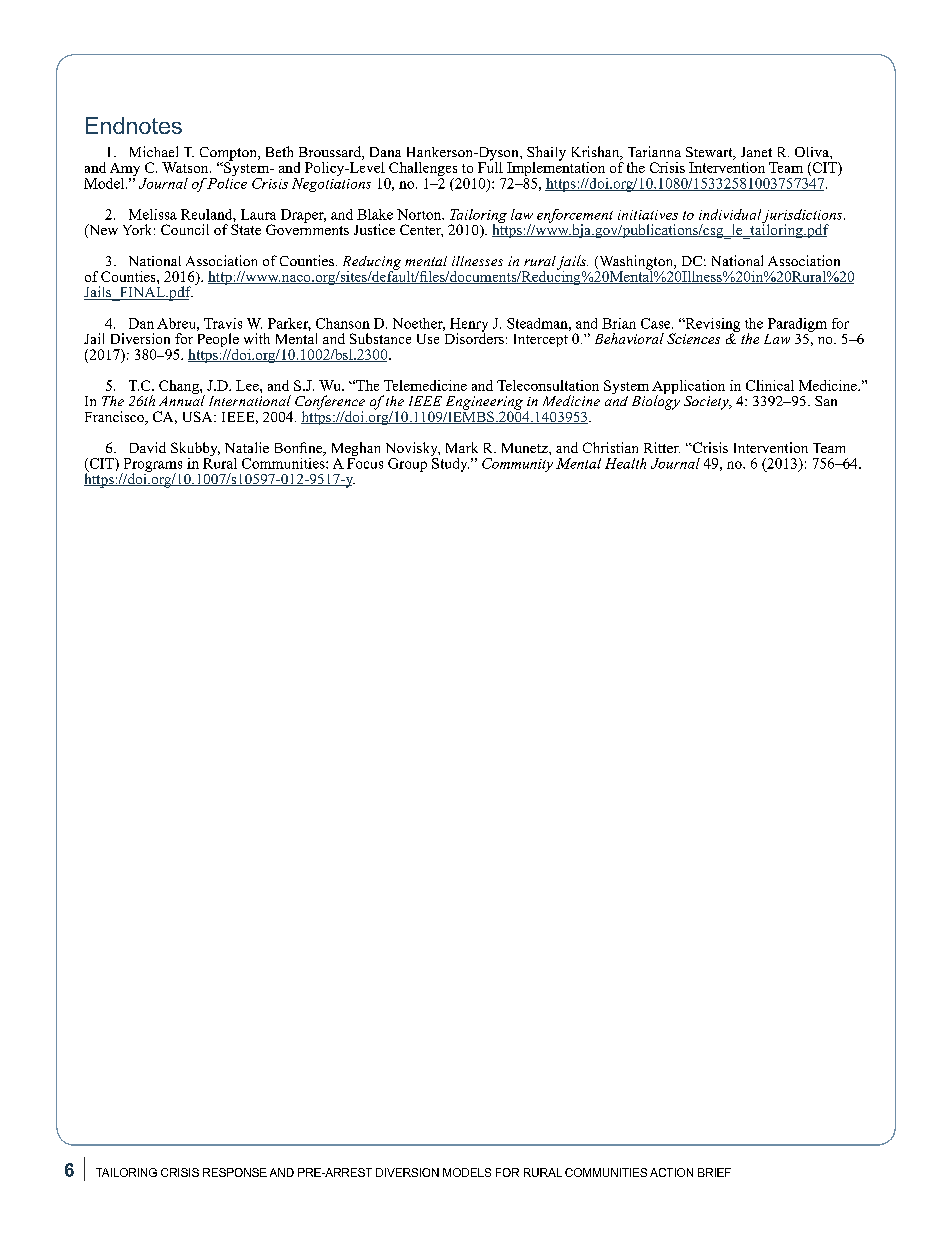  Describe the element at coordinates (186, 167) in the screenshot. I see `Watson` at that location.
